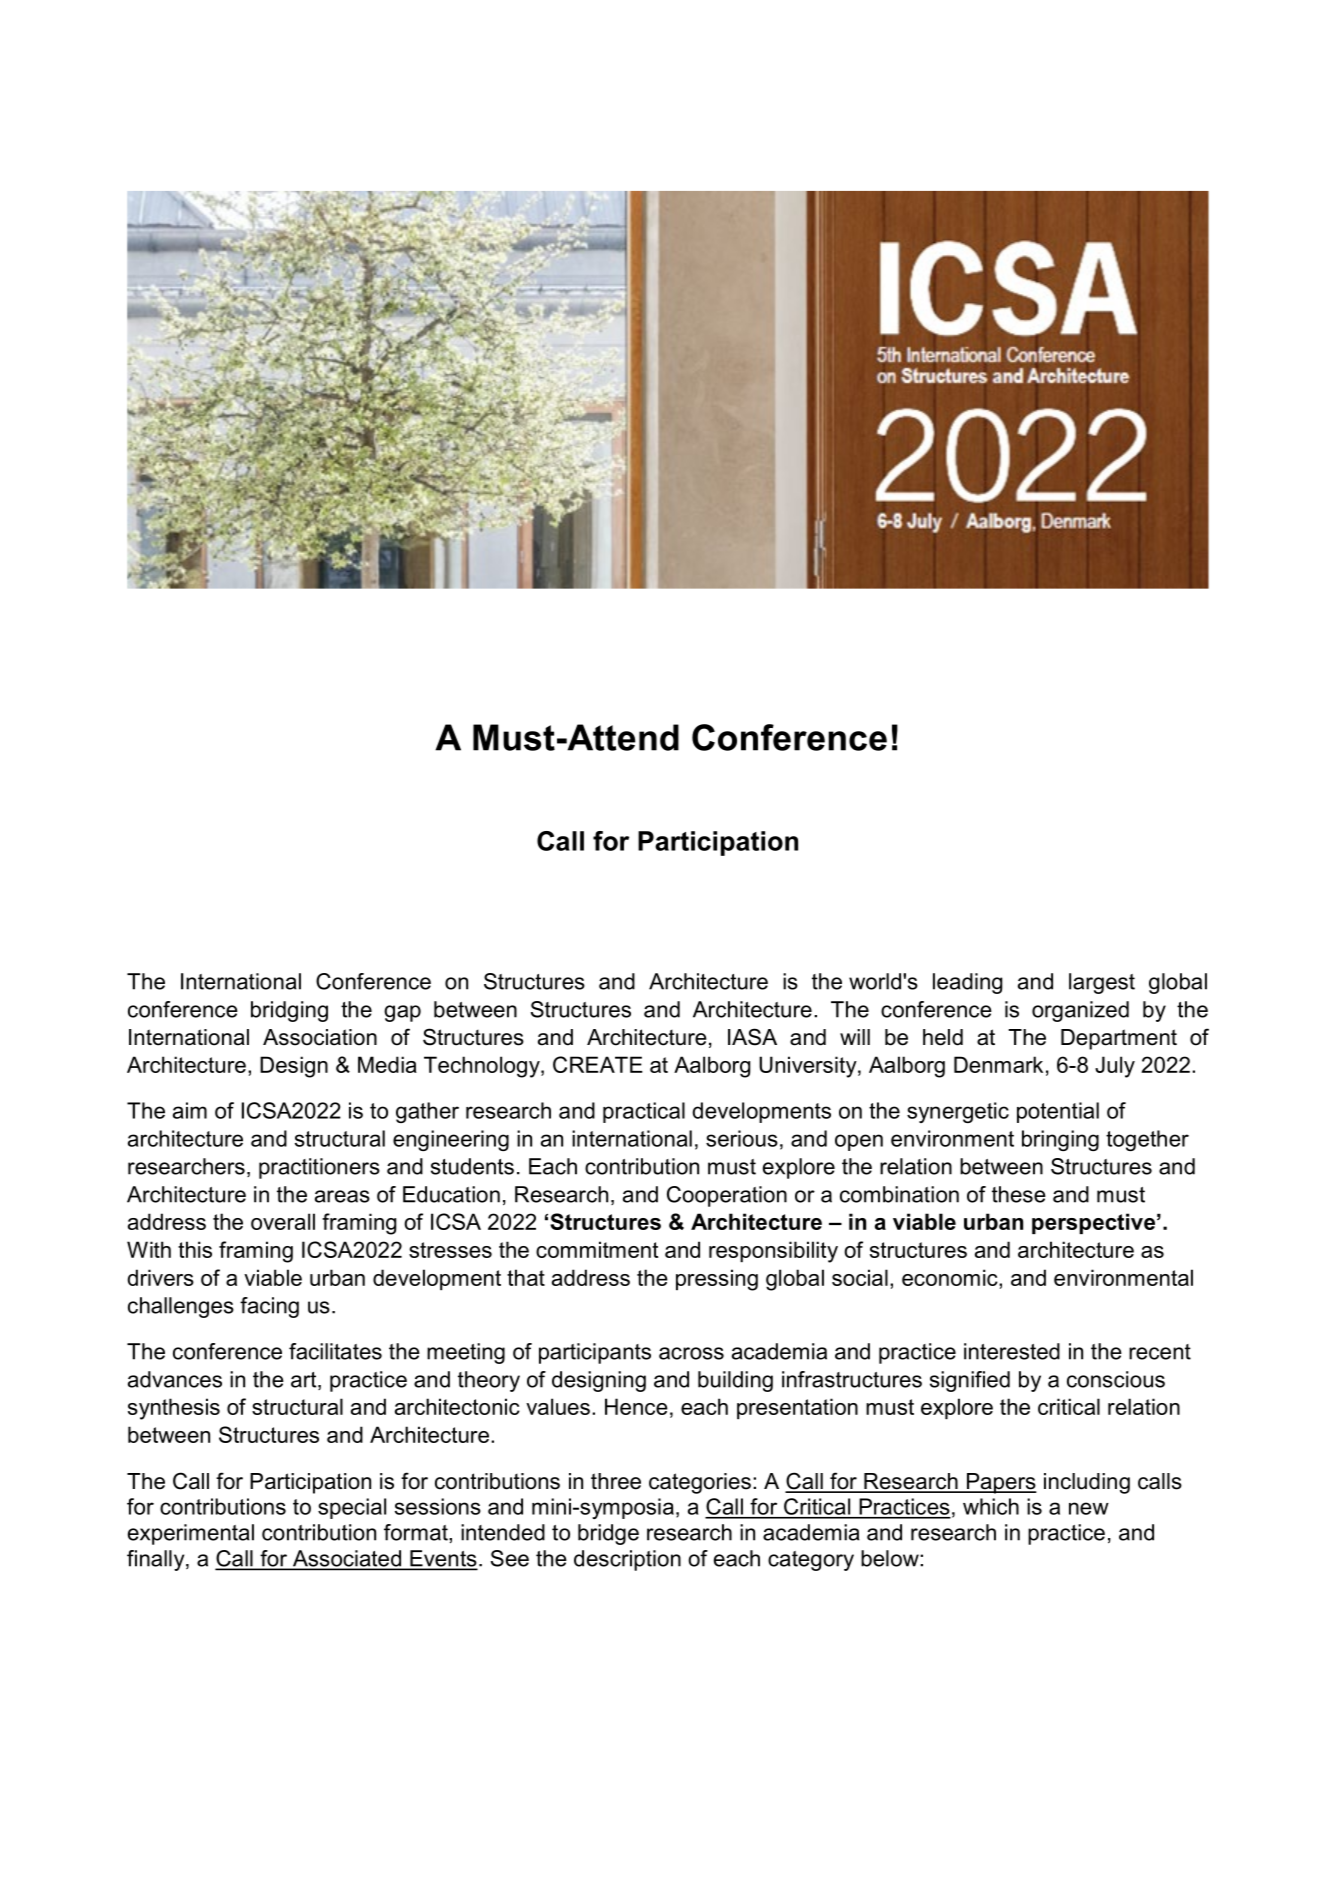 Image resolution: width=1336 pixels, height=1889 pixels. Describe the element at coordinates (1060, 1140) in the screenshot. I see `bringing` at that location.
